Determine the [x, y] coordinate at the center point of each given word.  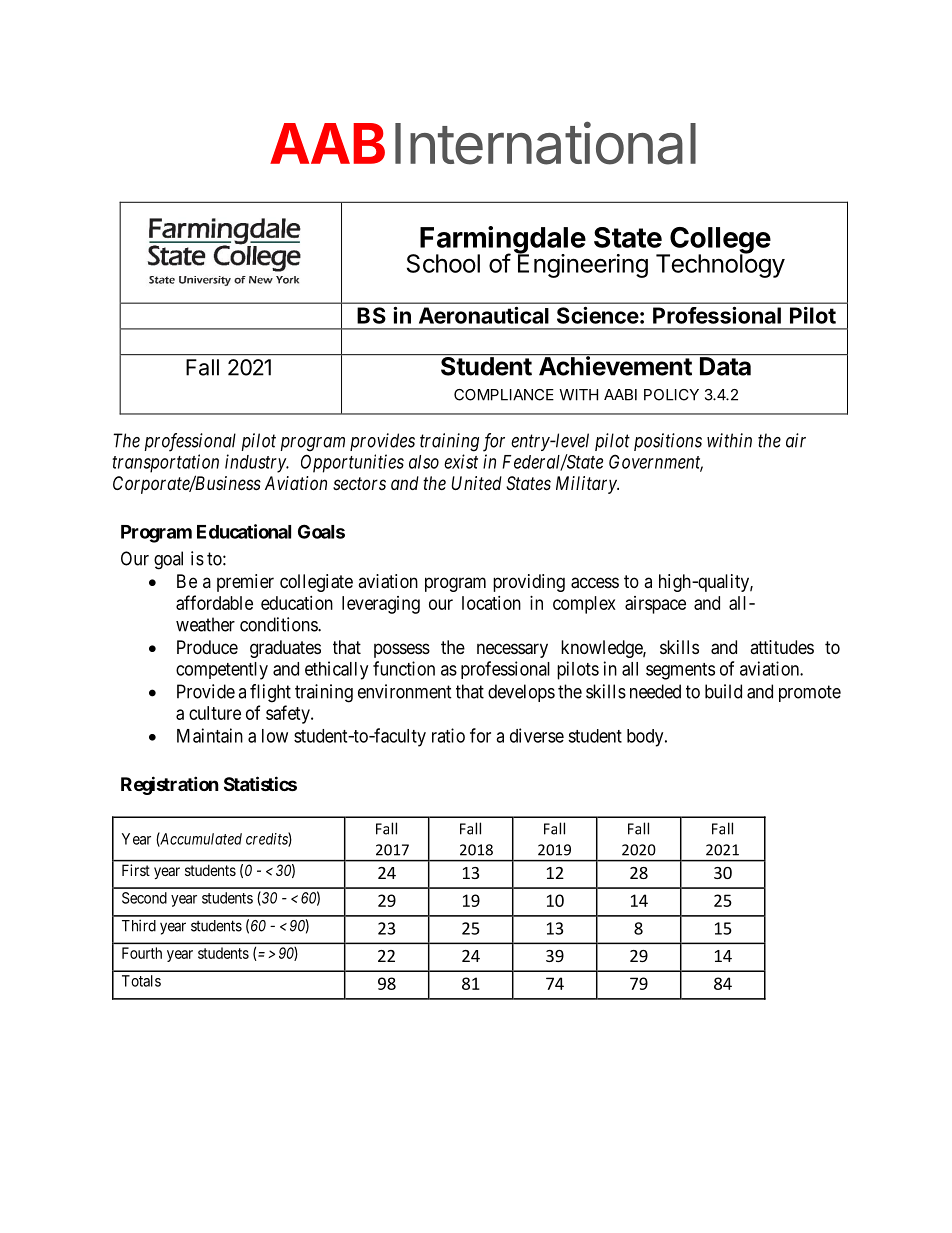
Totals [141, 981]
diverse [537, 735]
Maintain [210, 735]
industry [256, 463]
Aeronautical [484, 315]
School [443, 263]
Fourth [142, 953]
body [646, 738]
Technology [720, 265]
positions [668, 442]
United [476, 483]
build [723, 691]
